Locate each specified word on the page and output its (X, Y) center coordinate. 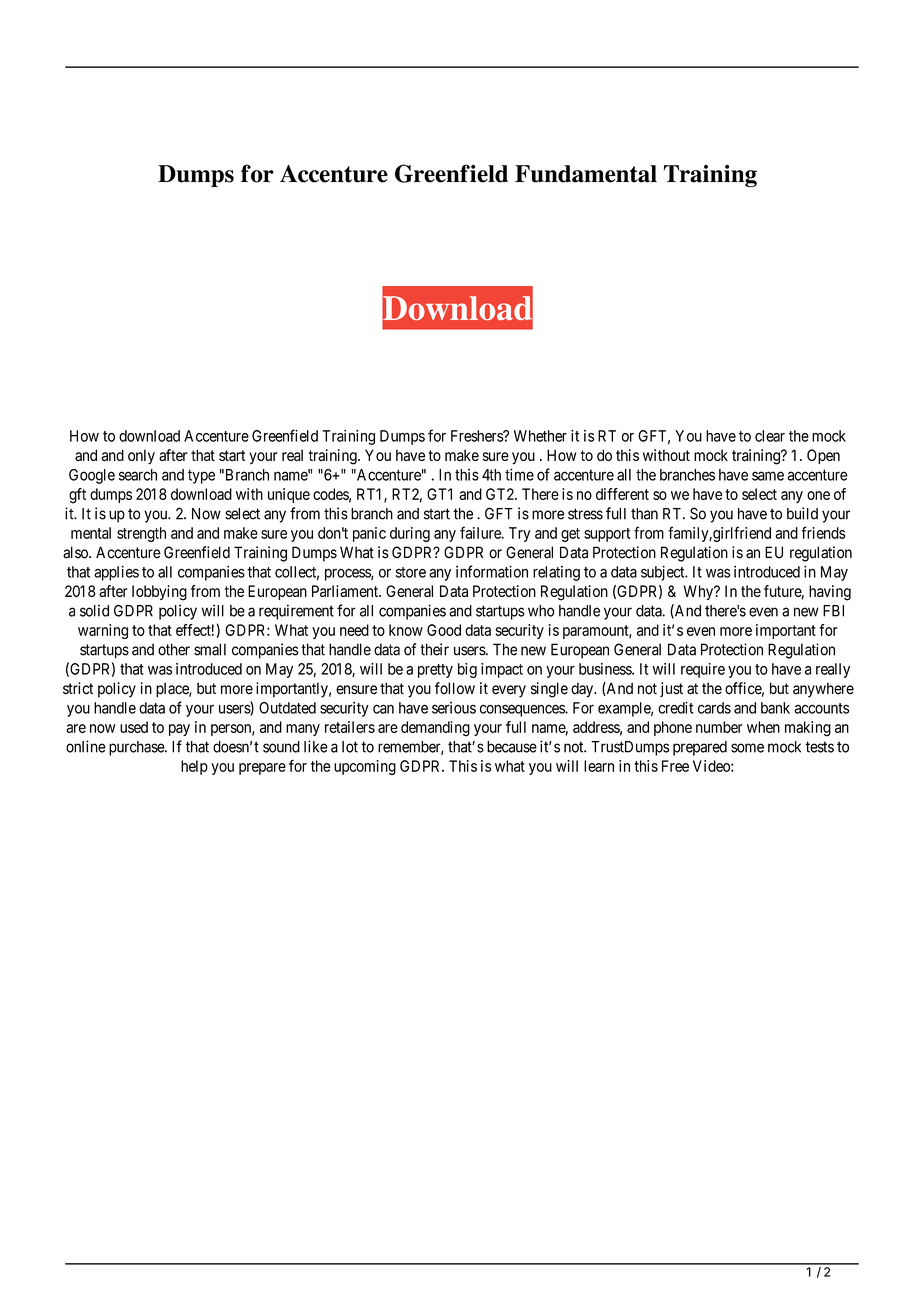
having (830, 593)
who (541, 611)
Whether (540, 436)
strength (141, 534)
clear (770, 436)
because (512, 747)
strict (78, 688)
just (671, 689)
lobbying (159, 593)
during (410, 534)
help (194, 767)
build (802, 513)
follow (455, 688)
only (141, 457)
